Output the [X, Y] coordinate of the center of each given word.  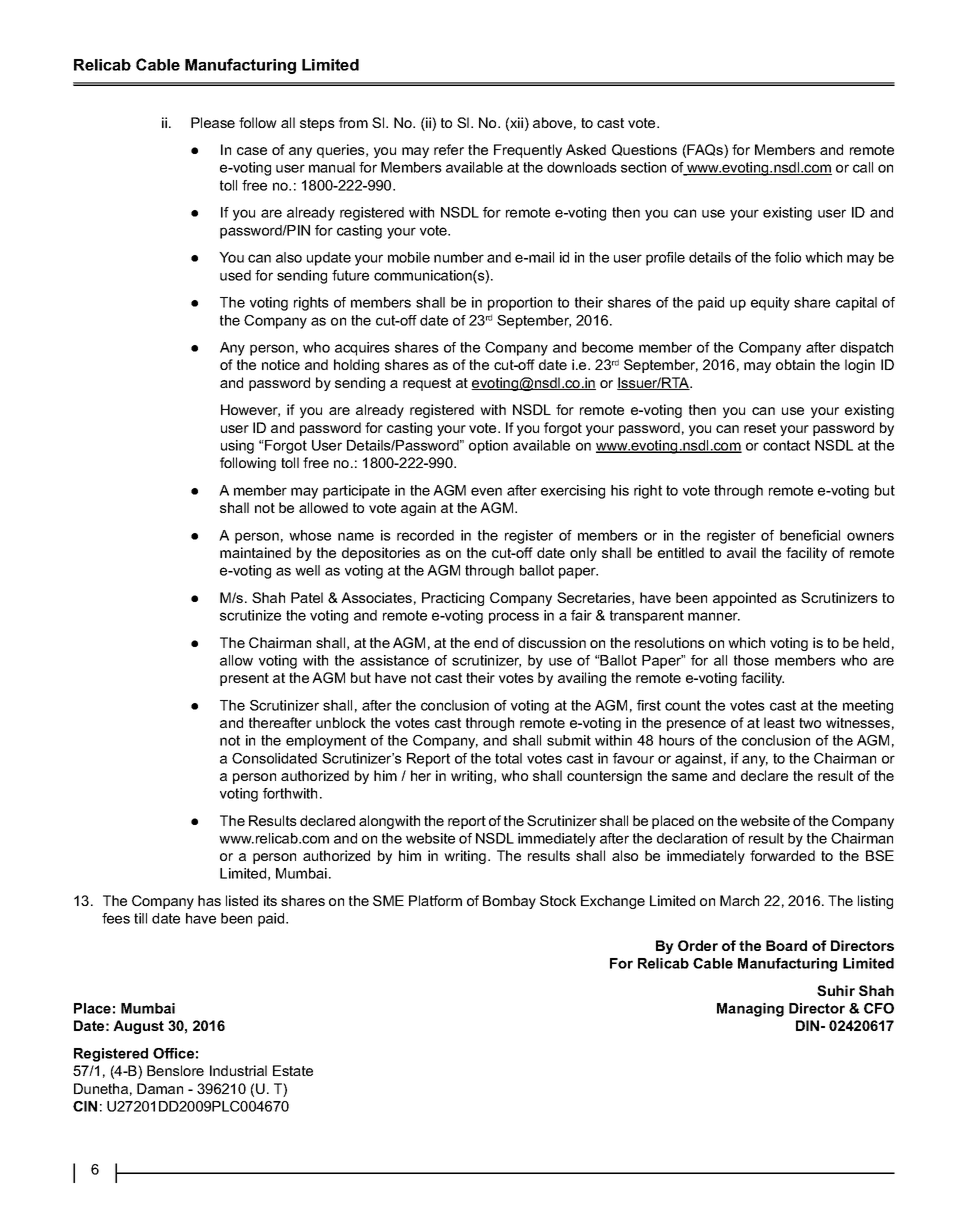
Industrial [238, 1070]
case [252, 151]
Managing [750, 1010]
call [863, 167]
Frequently [528, 151]
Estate [293, 1070]
